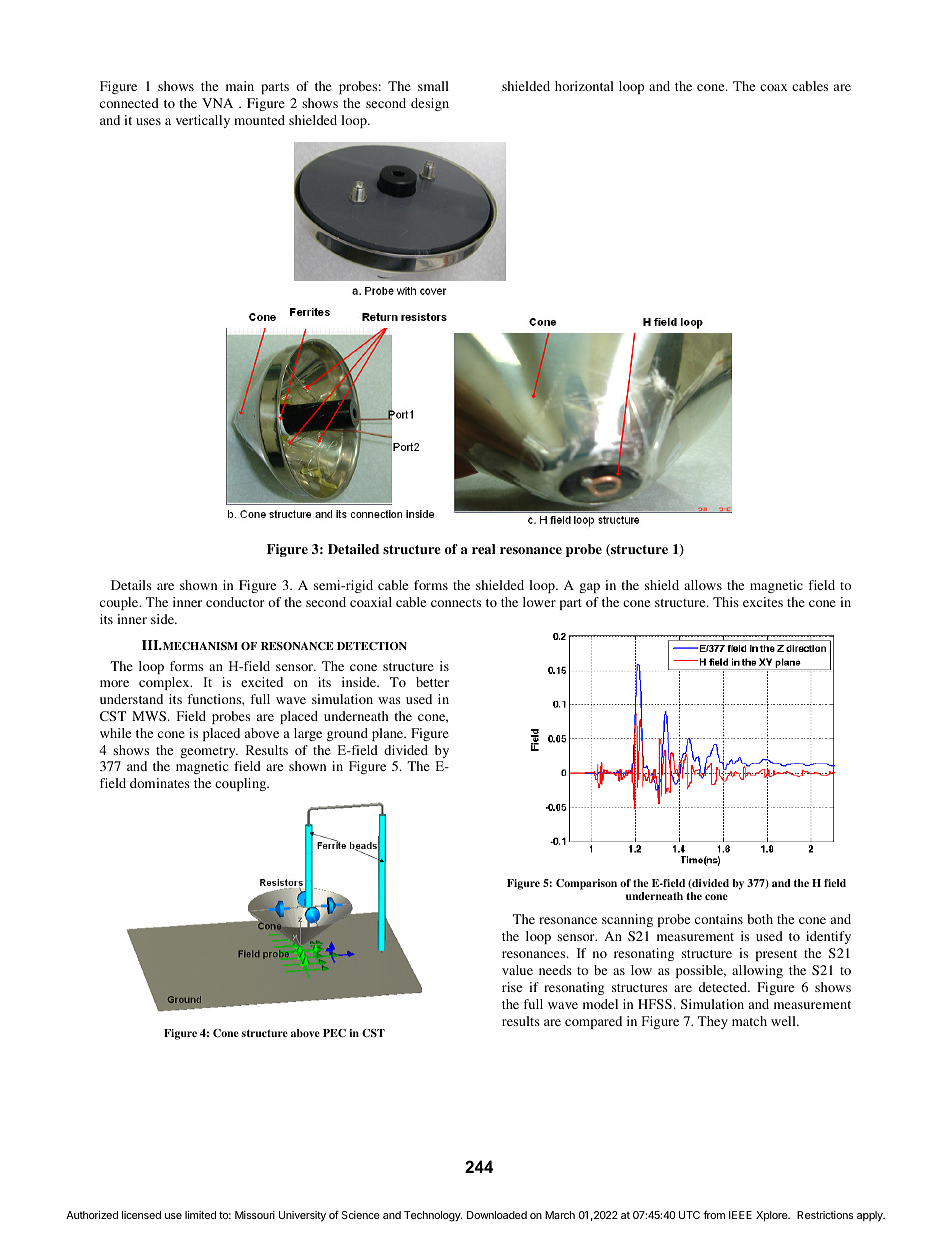 This screenshot has width=952, height=1233. Describe the element at coordinates (203, 121) in the screenshot. I see `vertically` at that location.
